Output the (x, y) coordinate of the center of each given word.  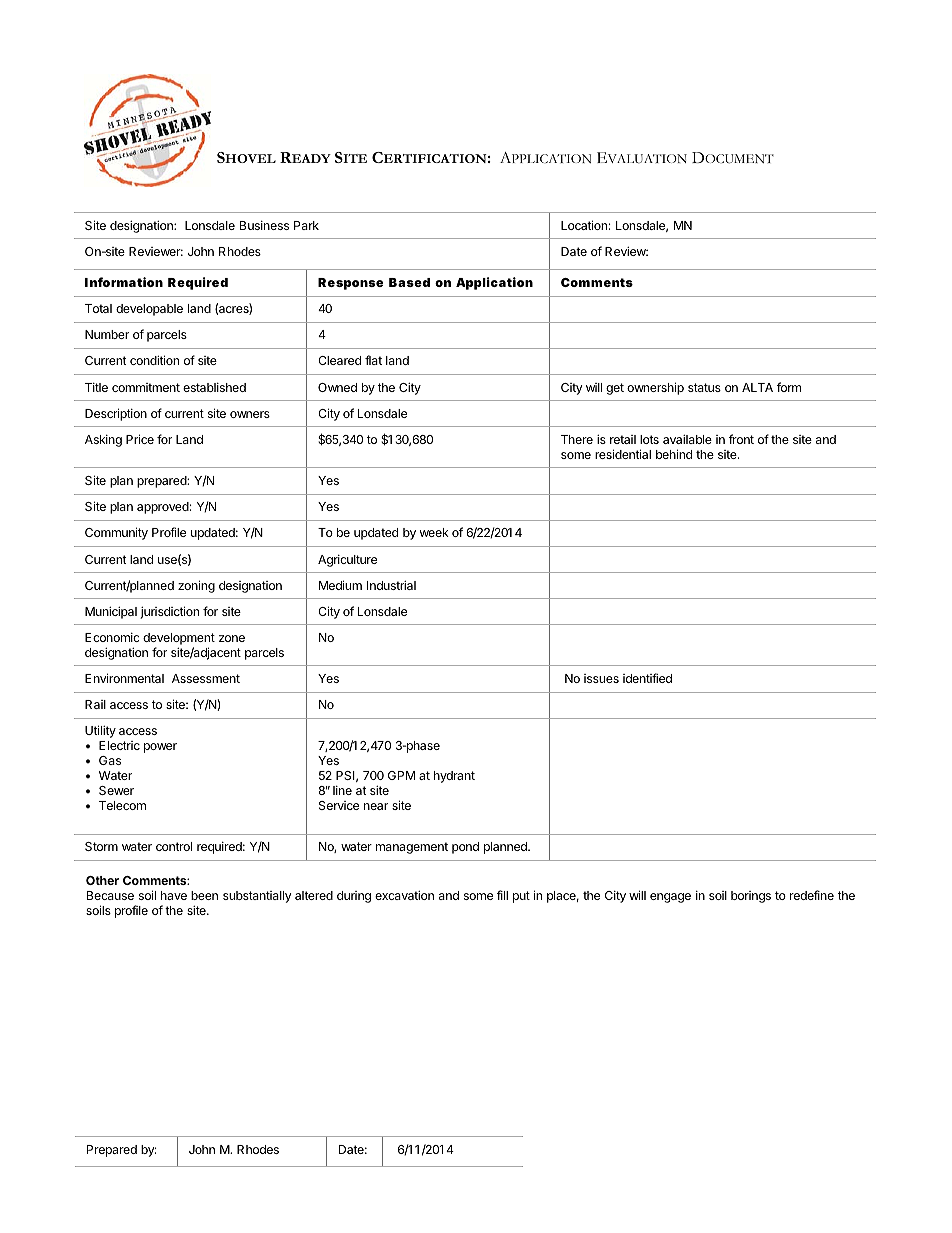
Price (140, 439)
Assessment (206, 678)
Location (584, 225)
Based (409, 282)
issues (601, 678)
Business (264, 225)
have (174, 895)
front (741, 439)
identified (647, 678)
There (577, 439)
